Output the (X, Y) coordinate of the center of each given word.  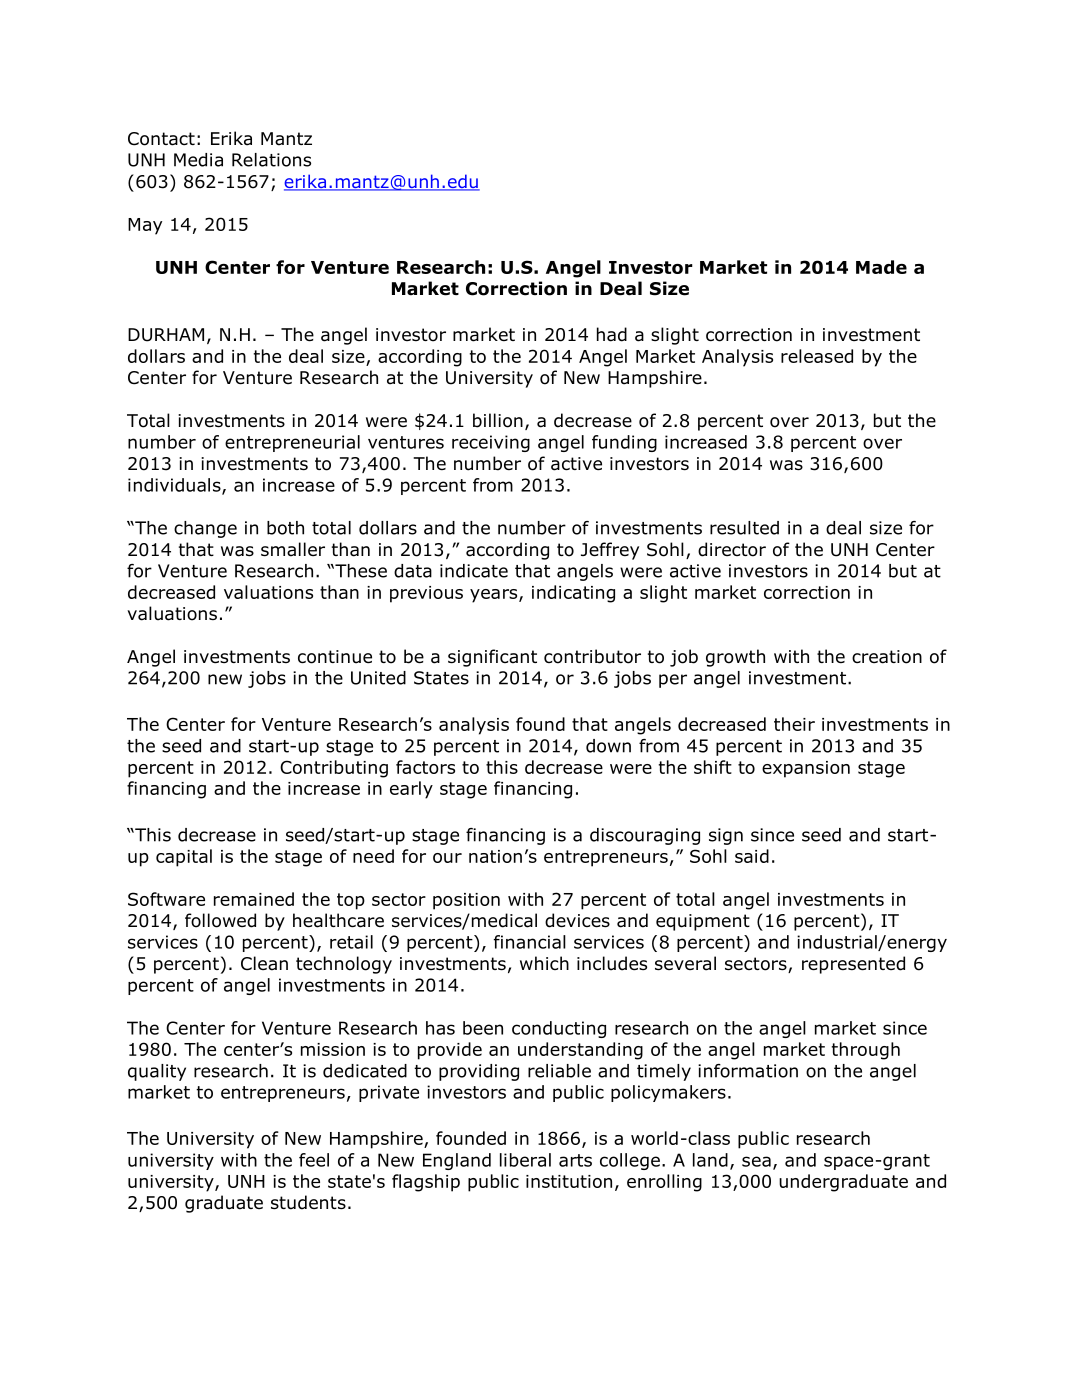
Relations (271, 160)
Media (198, 160)
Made (881, 267)
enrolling (664, 1183)
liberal (525, 1160)
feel (314, 1160)
